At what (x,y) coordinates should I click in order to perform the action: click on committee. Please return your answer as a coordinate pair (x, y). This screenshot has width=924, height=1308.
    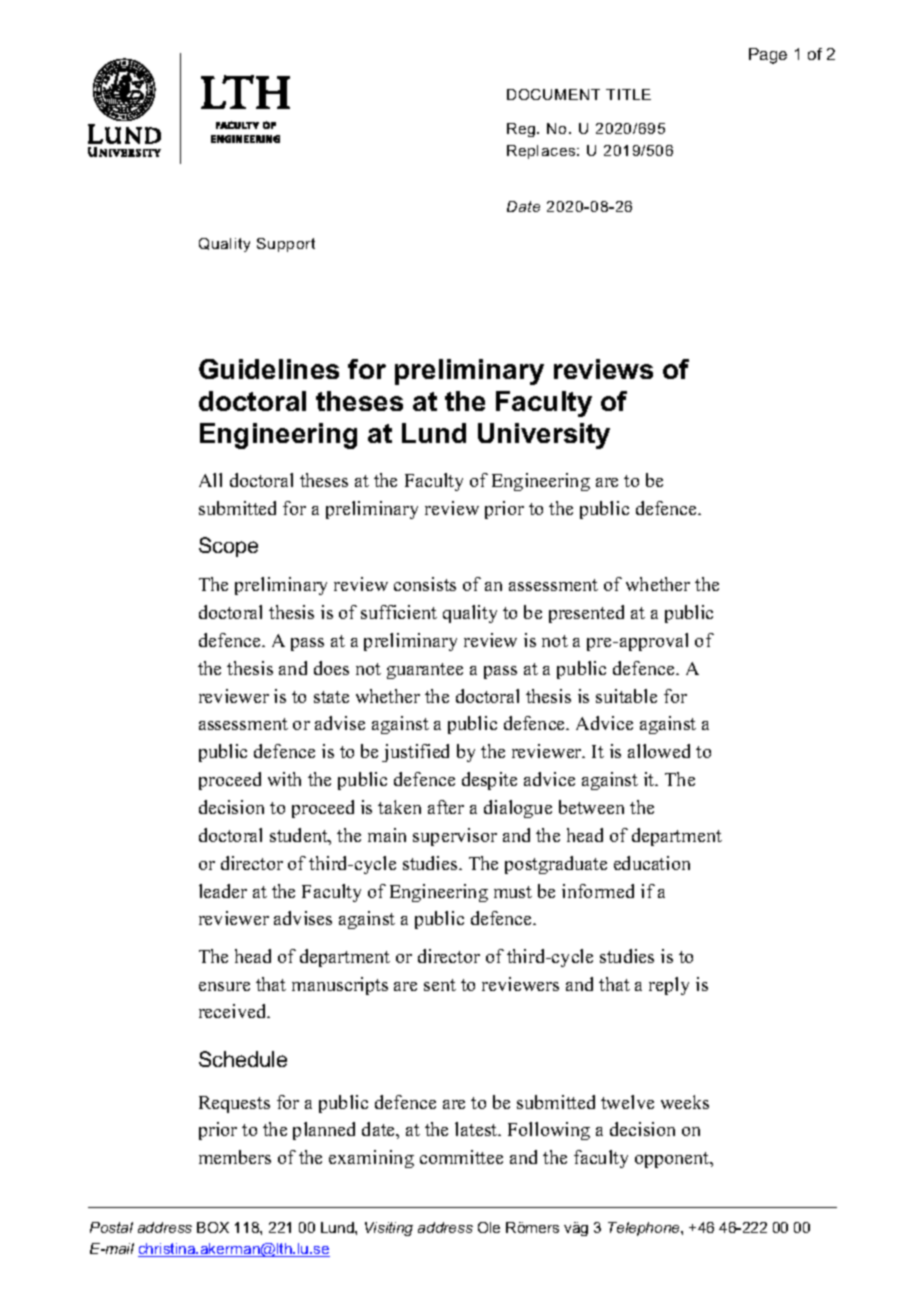
    Looking at the image, I should click on (461, 1157).
